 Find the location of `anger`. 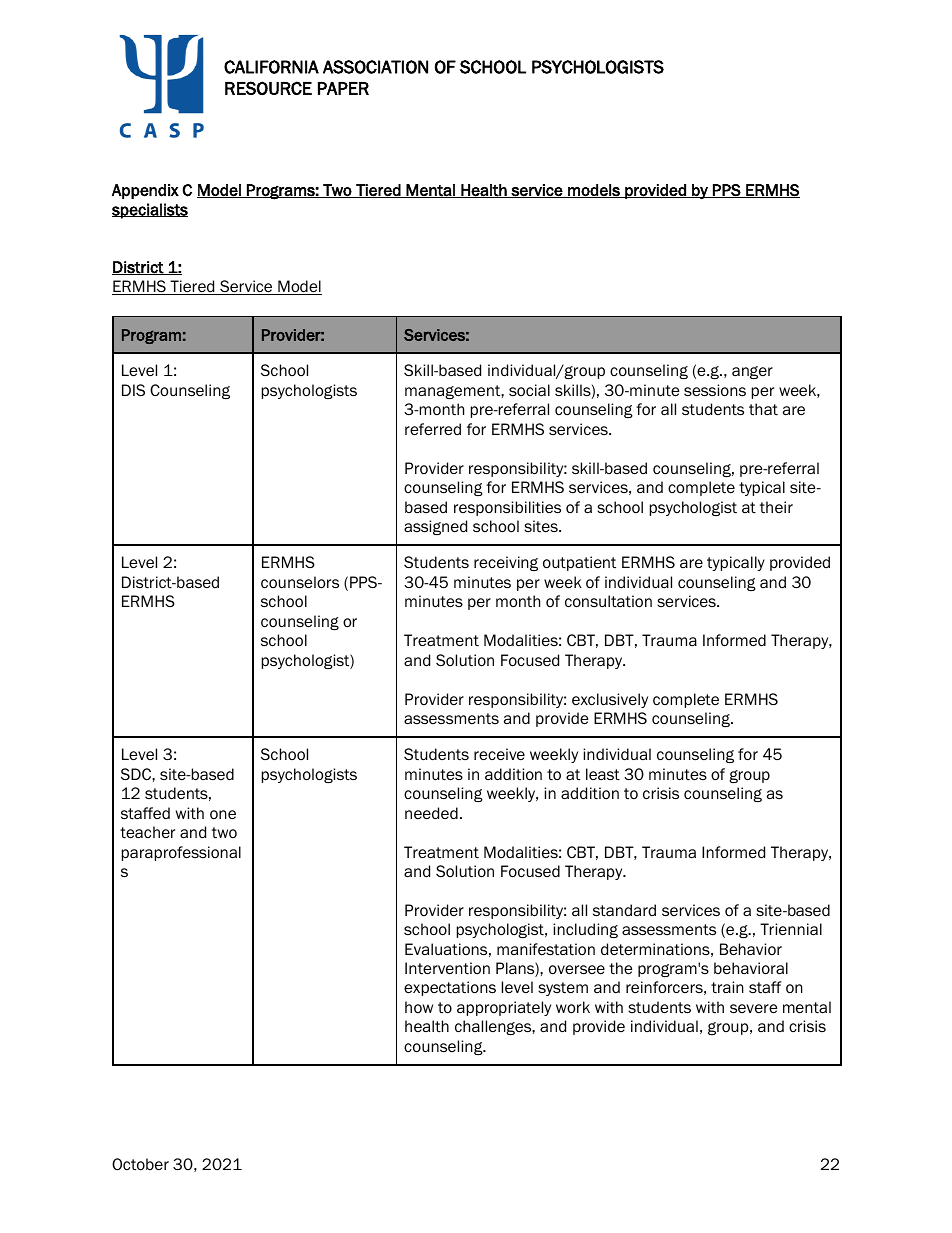

anger is located at coordinates (752, 372).
